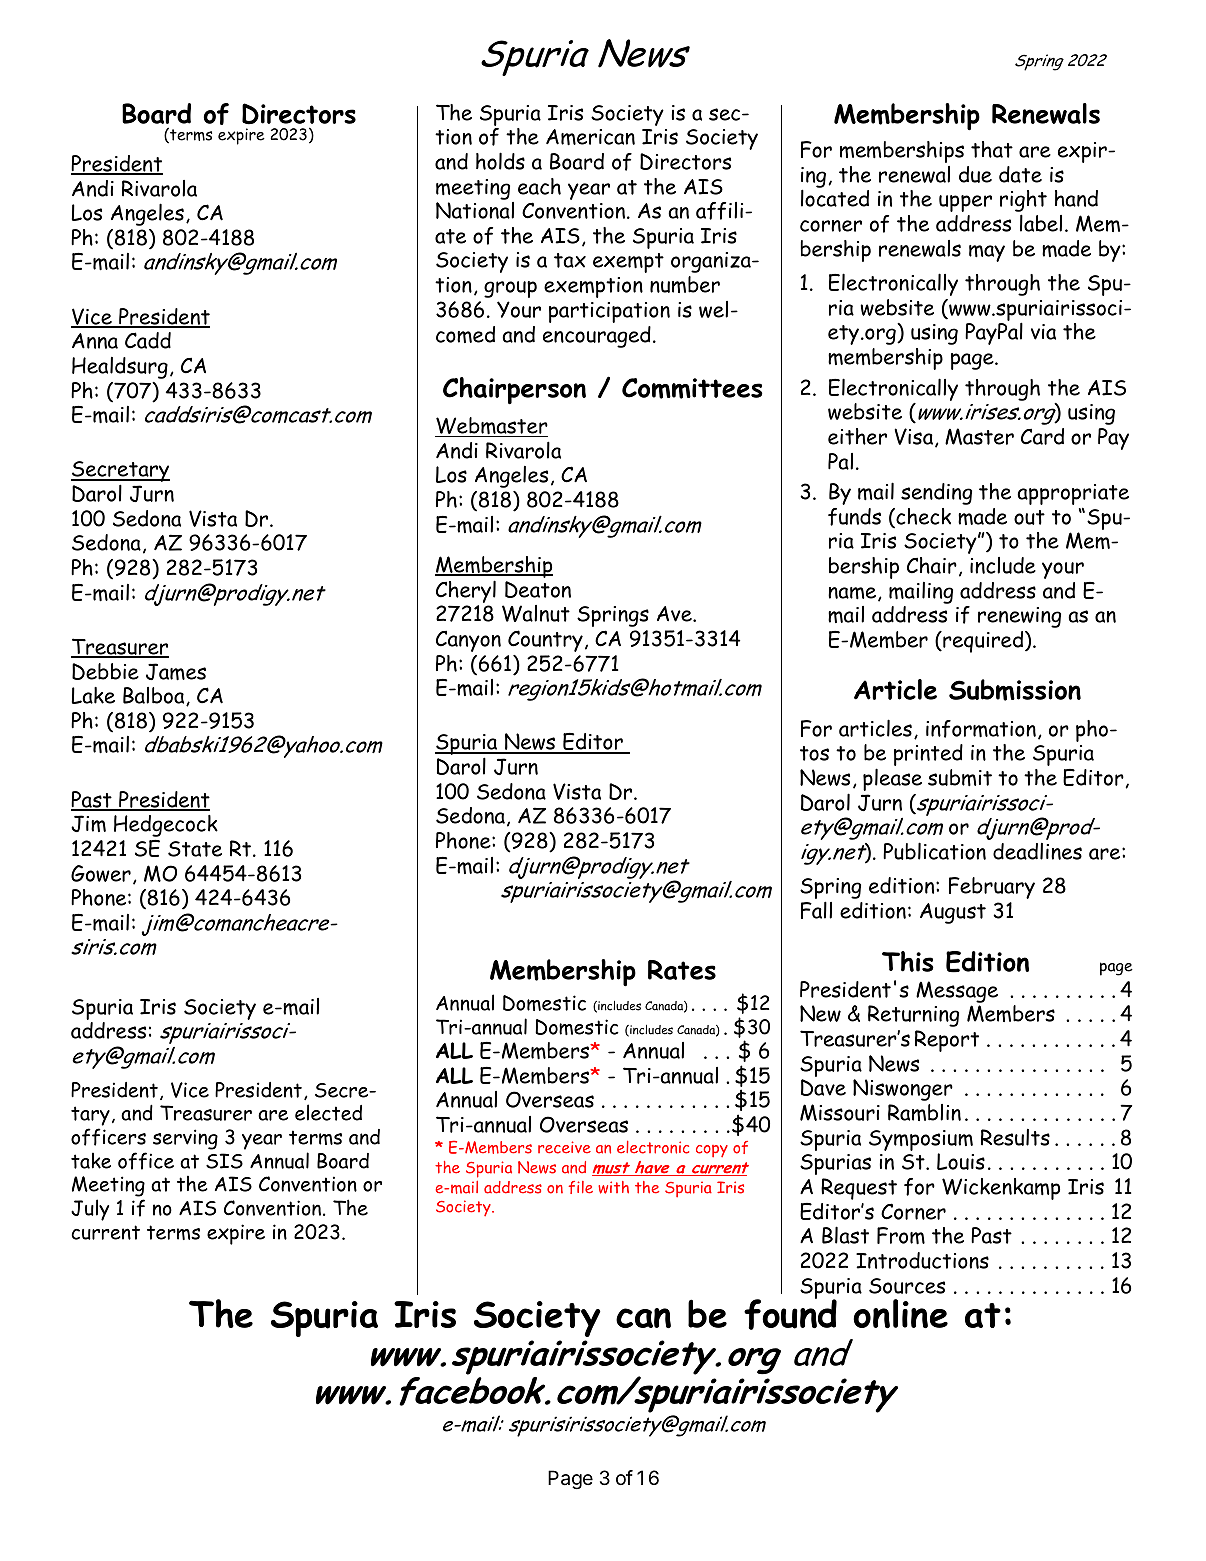 Image resolution: width=1206 pixels, height=1561 pixels. What do you see at coordinates (538, 589) in the screenshot?
I see `Deaton` at bounding box center [538, 589].
